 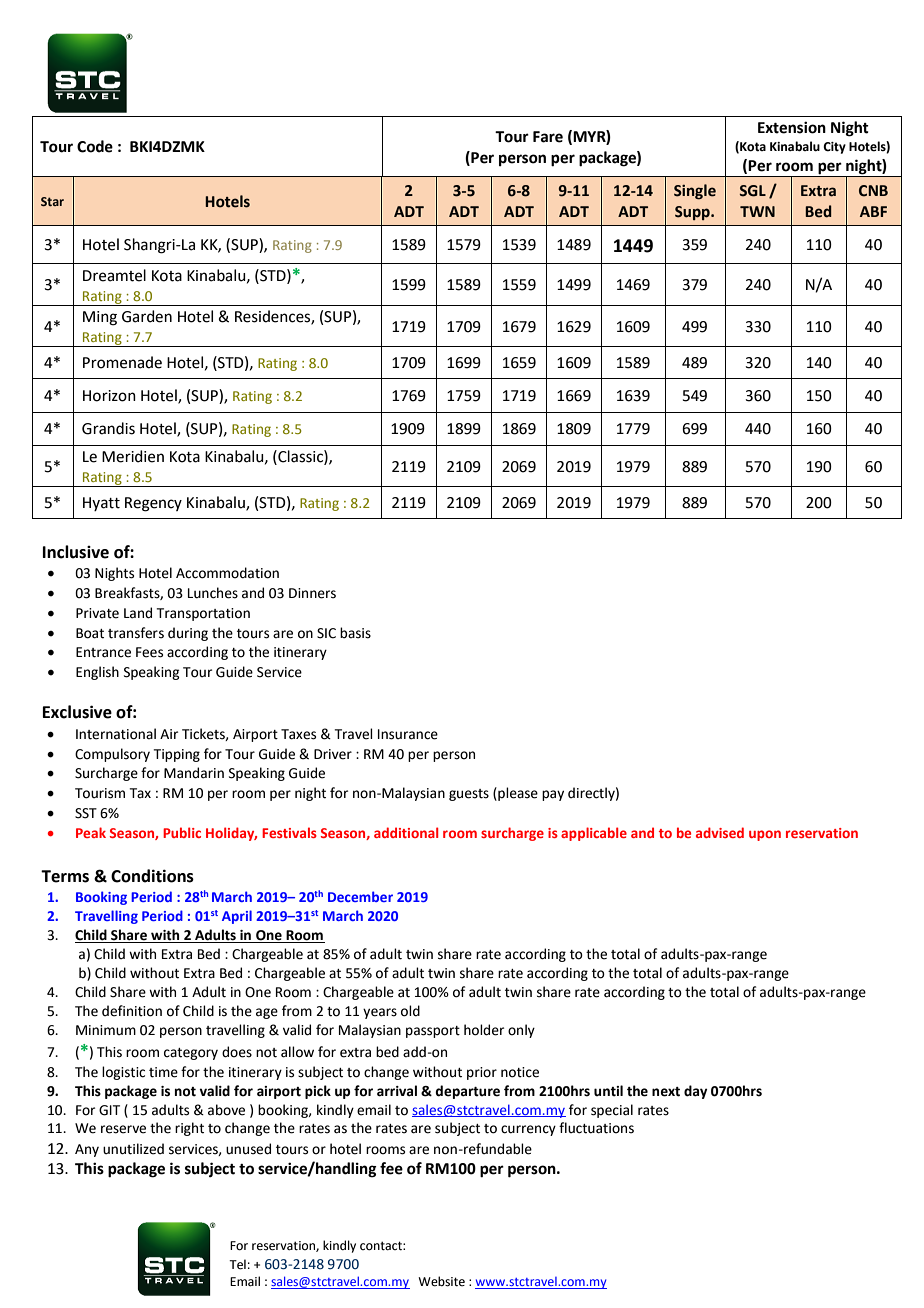 What do you see at coordinates (408, 734) in the image?
I see `Insurance` at bounding box center [408, 734].
